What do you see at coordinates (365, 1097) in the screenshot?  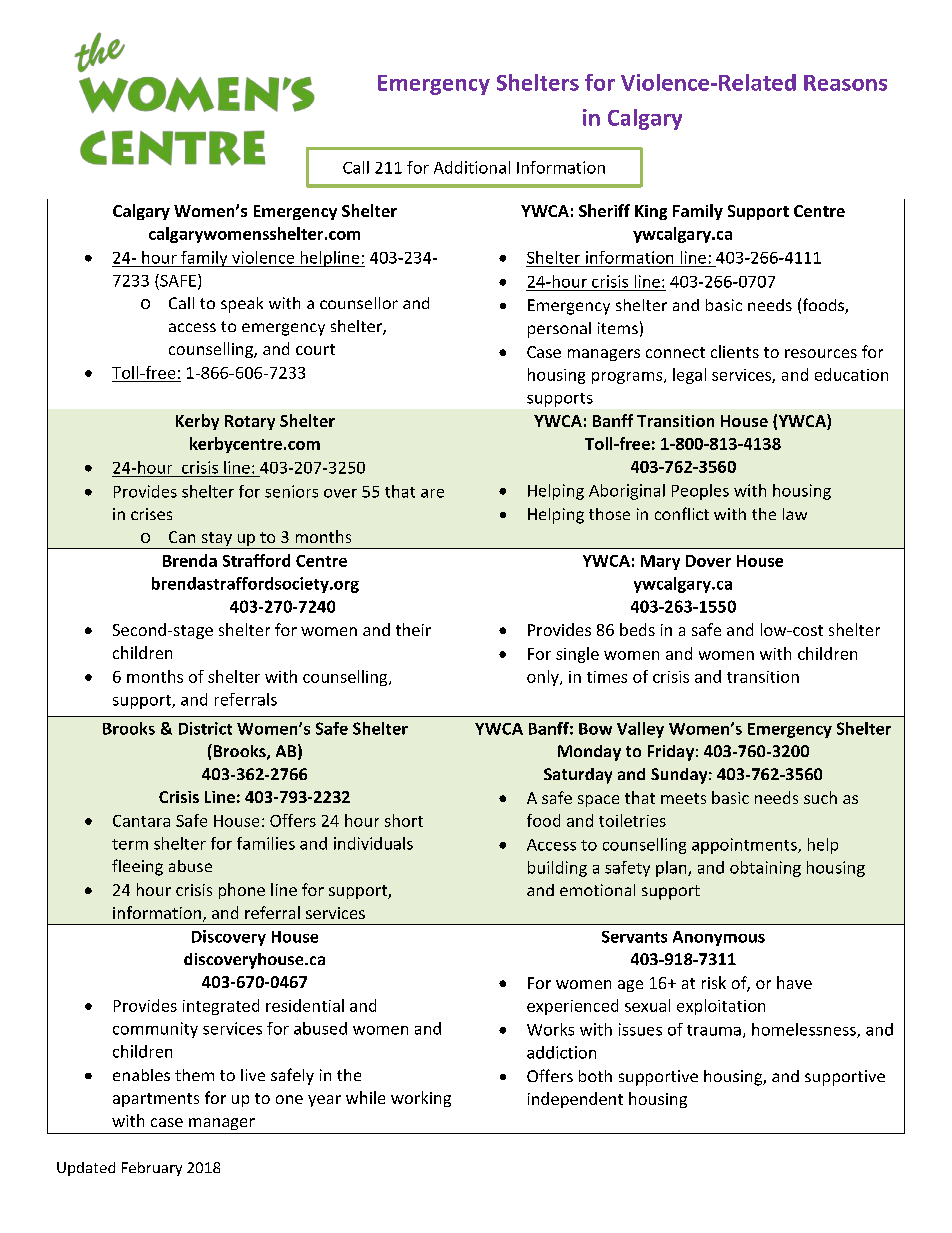 I see `while` at bounding box center [365, 1097].
